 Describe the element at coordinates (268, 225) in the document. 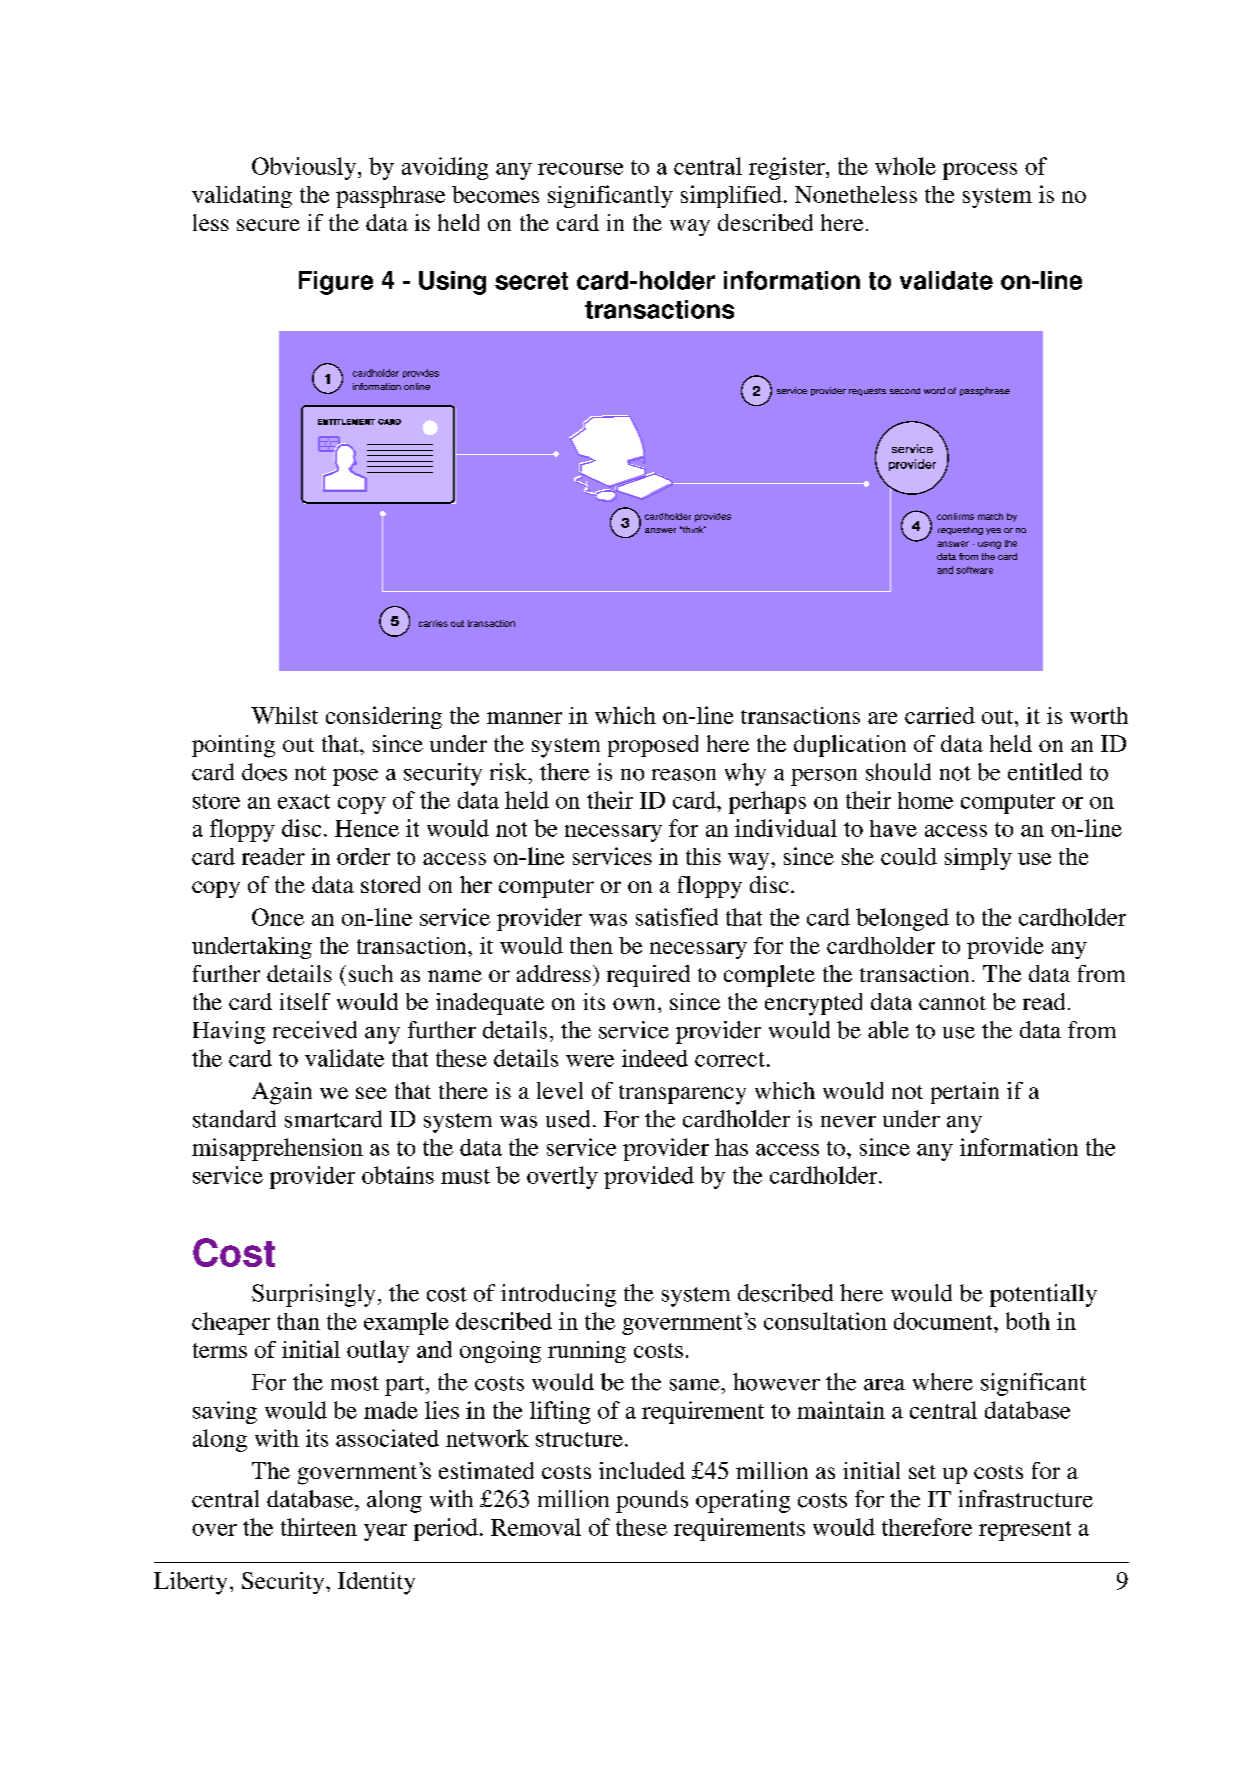

I see `secure` at that location.
